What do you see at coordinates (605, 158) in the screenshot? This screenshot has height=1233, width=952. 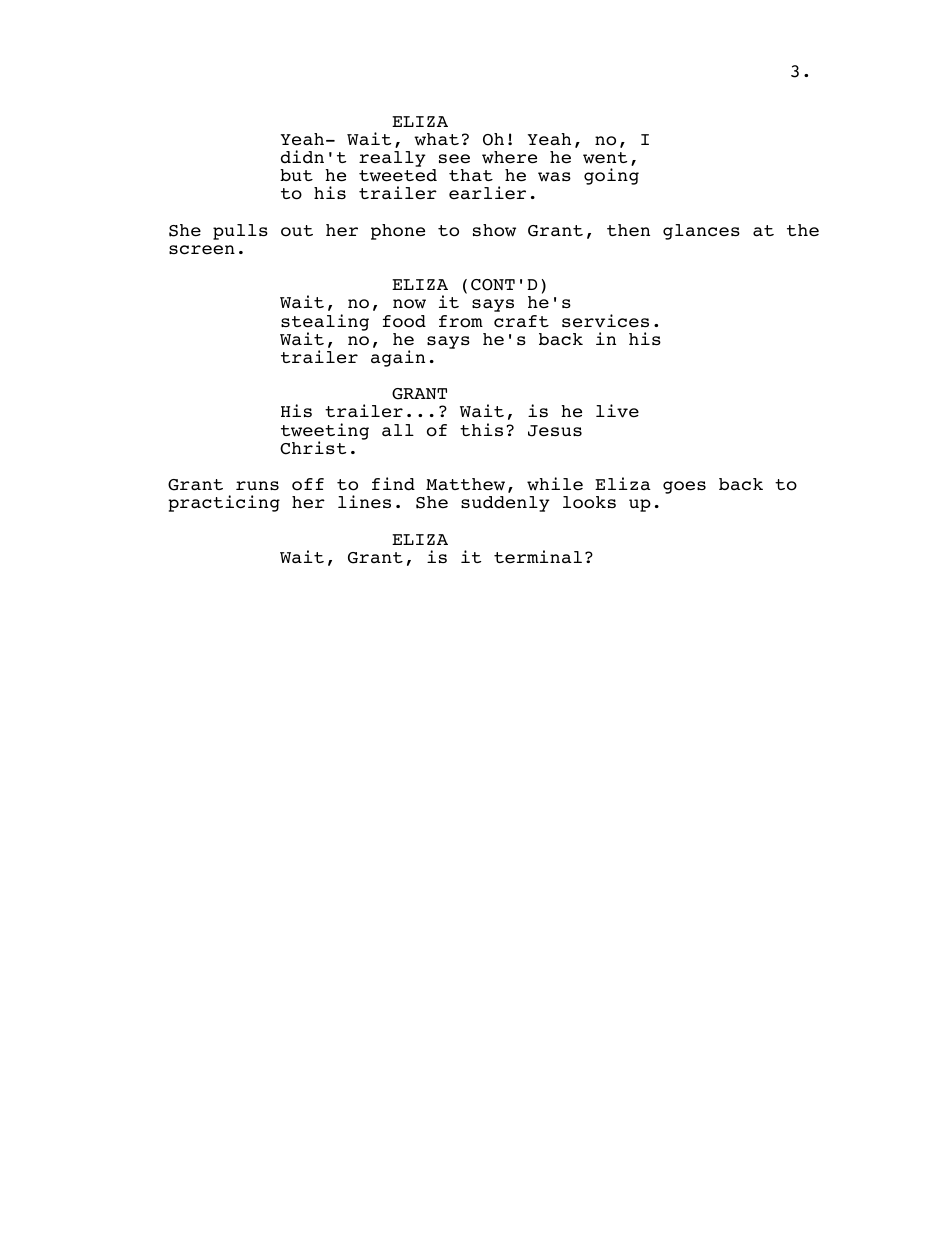 I see `went` at bounding box center [605, 158].
